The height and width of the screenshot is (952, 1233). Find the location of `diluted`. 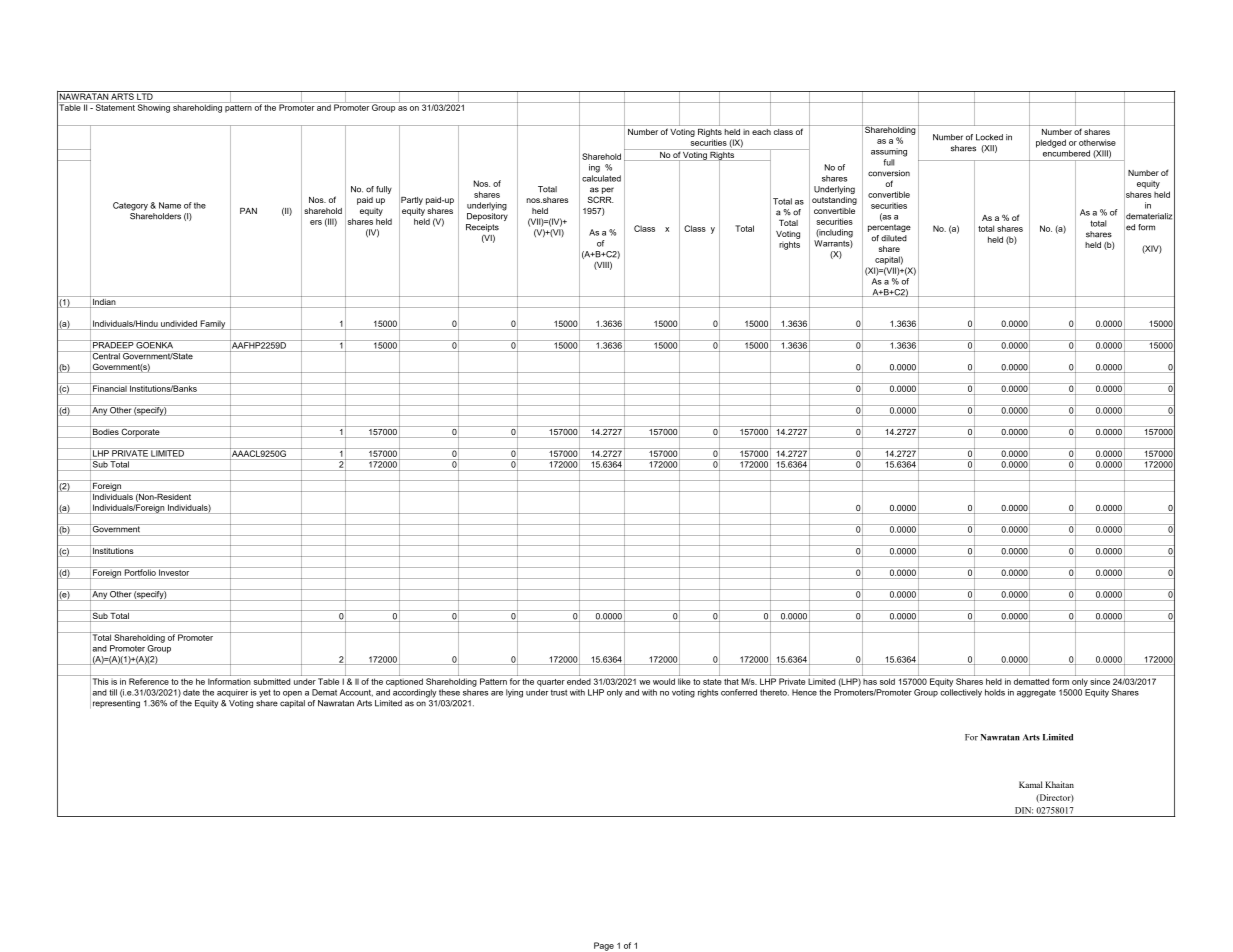

diluted is located at coordinates (894, 238).
